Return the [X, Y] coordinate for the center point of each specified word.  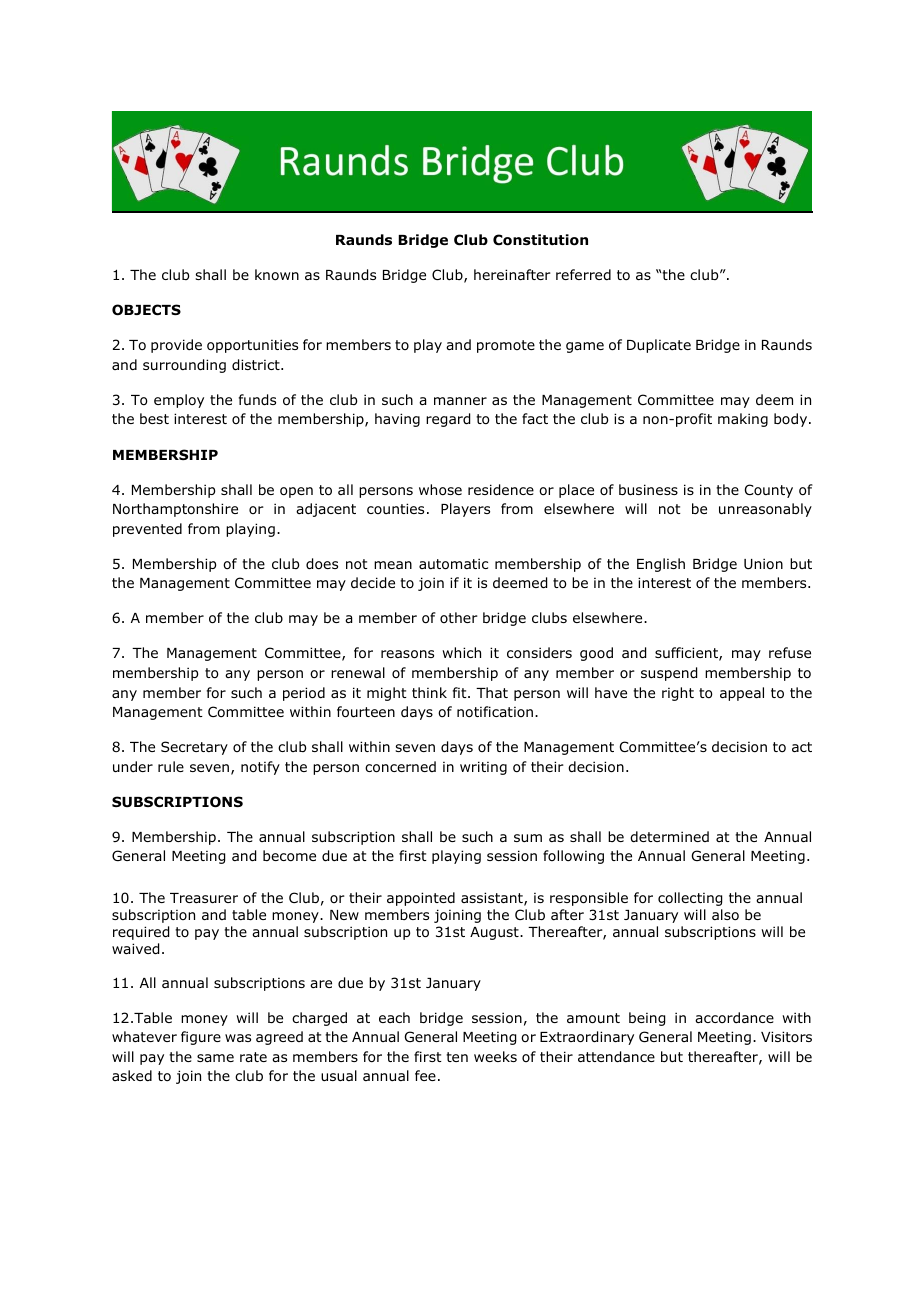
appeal [742, 694]
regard [448, 420]
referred [583, 274]
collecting [690, 899]
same [215, 1058]
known [277, 274]
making [743, 420]
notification [495, 711]
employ [179, 401]
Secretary [194, 748]
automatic [453, 564]
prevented [147, 530]
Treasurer [204, 898]
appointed [421, 899]
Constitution [540, 240]
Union [763, 563]
